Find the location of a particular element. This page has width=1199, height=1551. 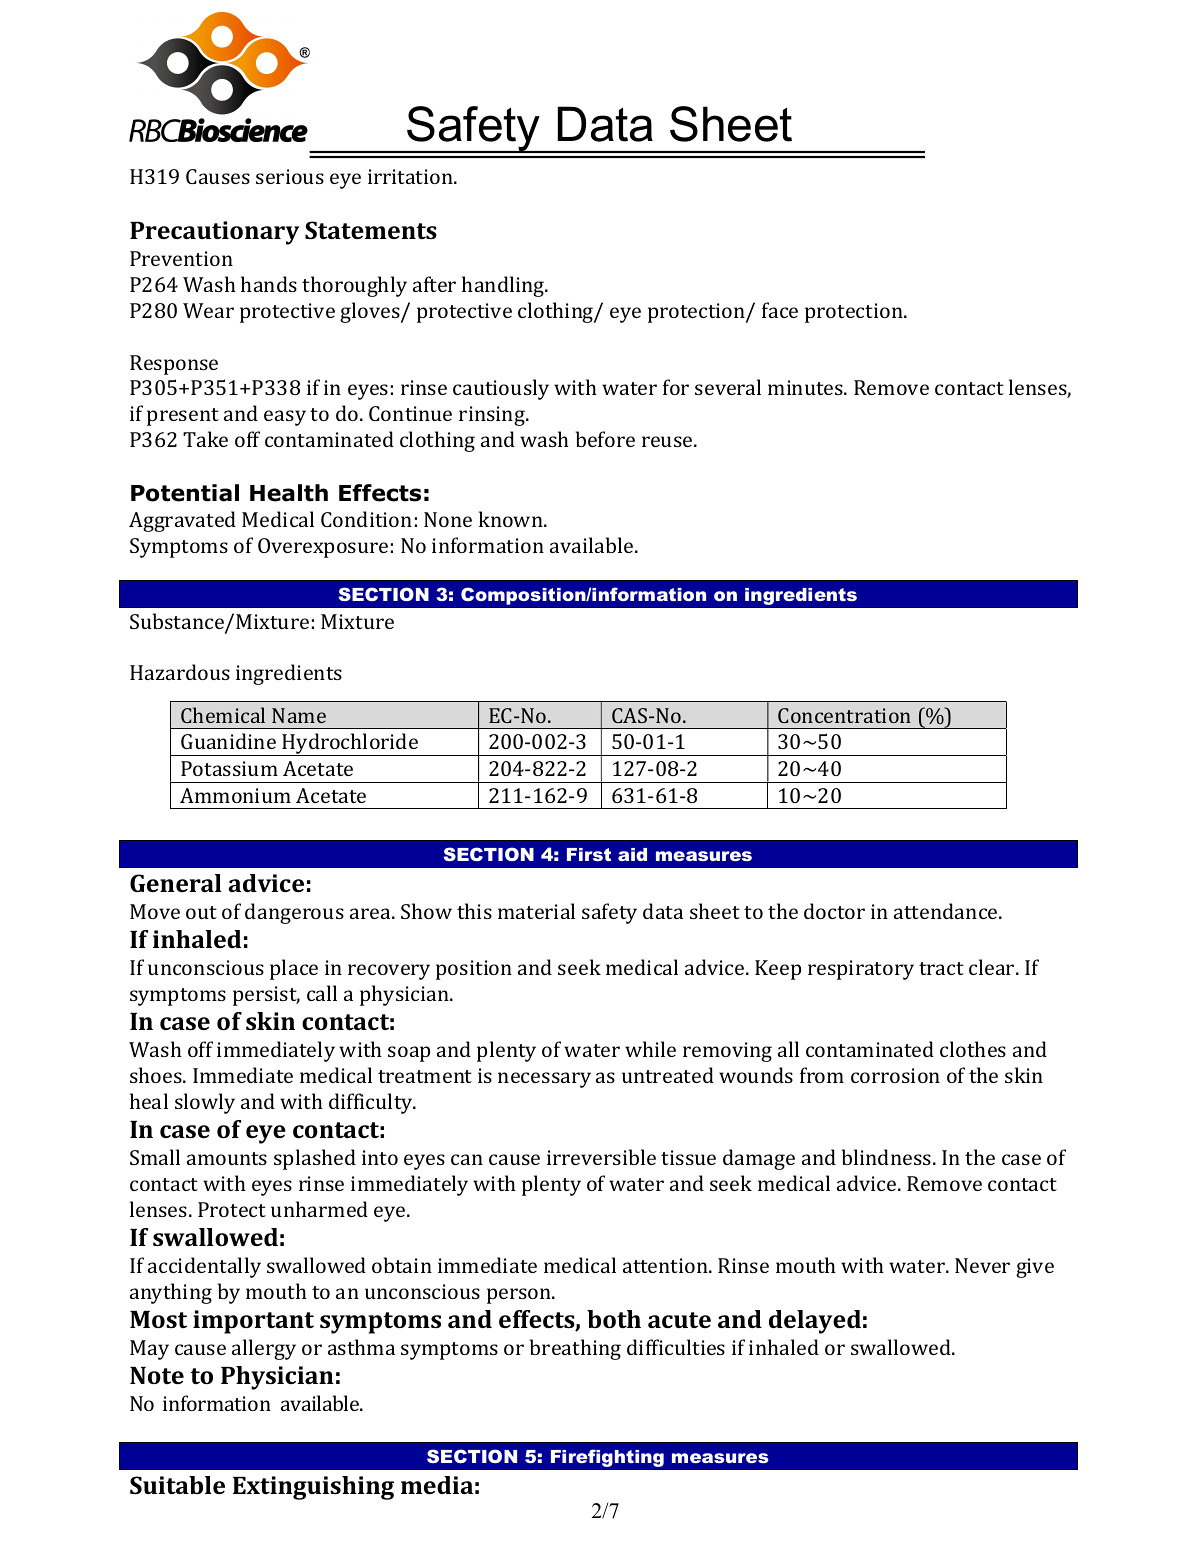

blindness is located at coordinates (886, 1157).
